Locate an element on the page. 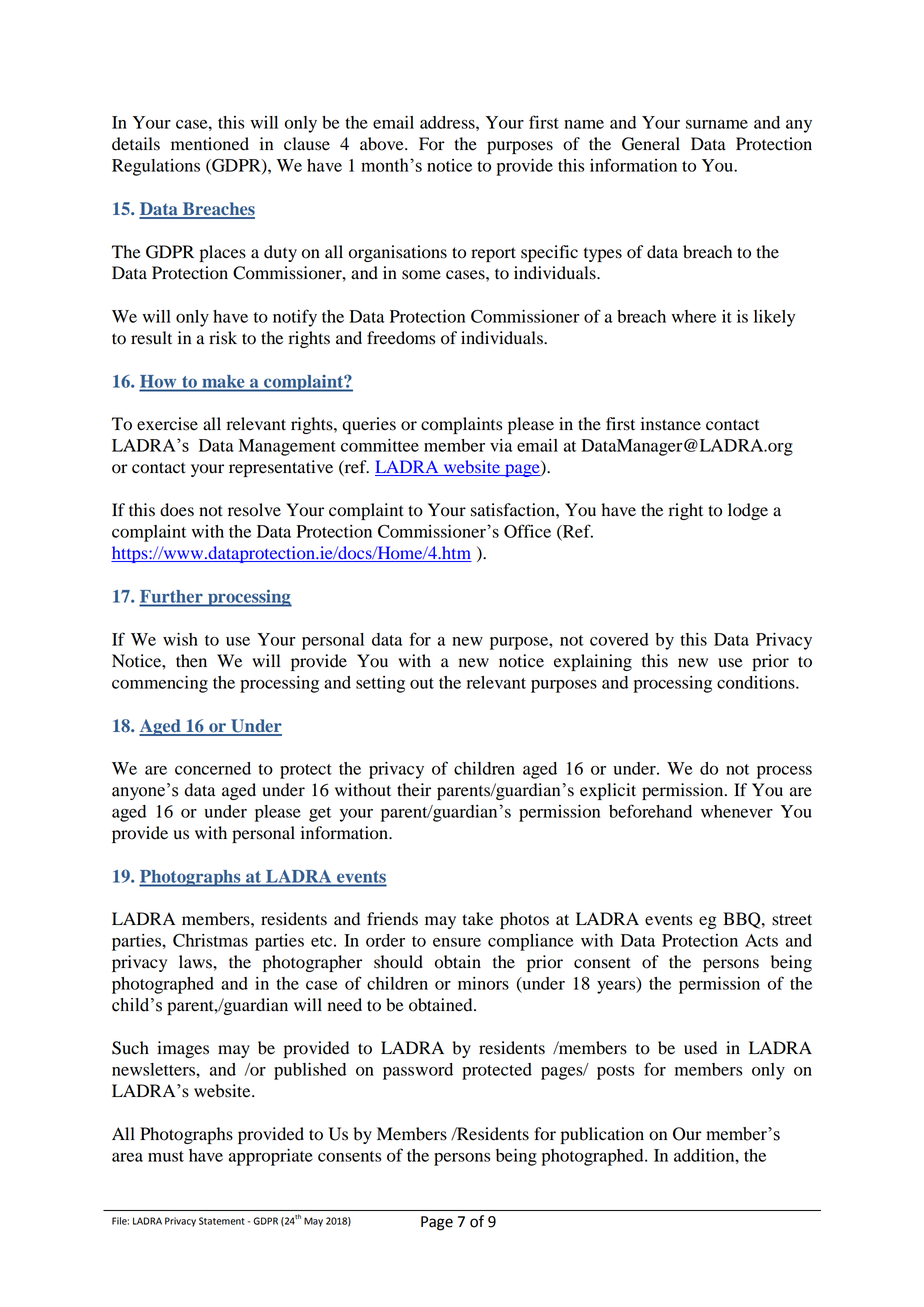 The height and width of the image is (1307, 924). conditions is located at coordinates (757, 682).
